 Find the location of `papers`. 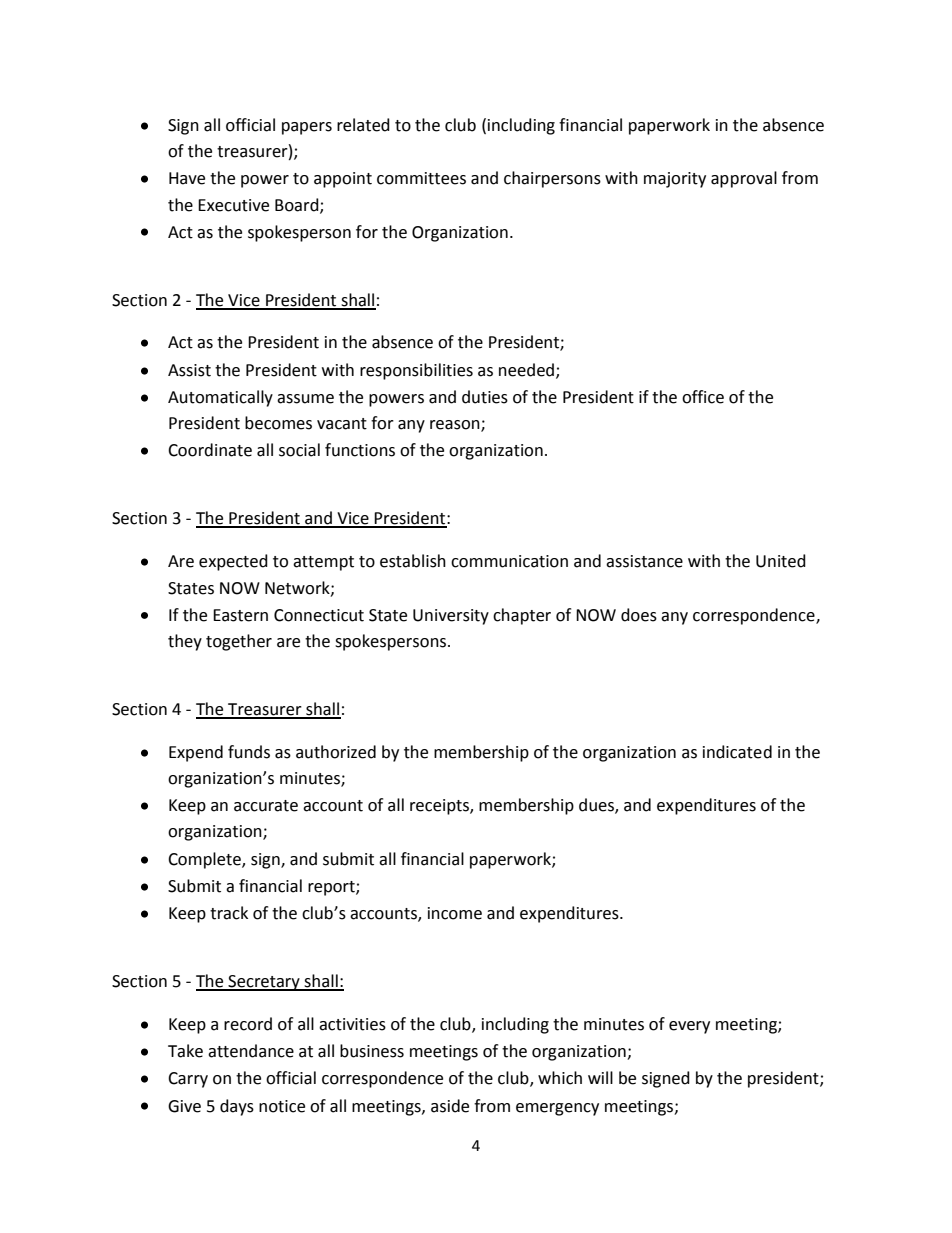

papers is located at coordinates (307, 128).
